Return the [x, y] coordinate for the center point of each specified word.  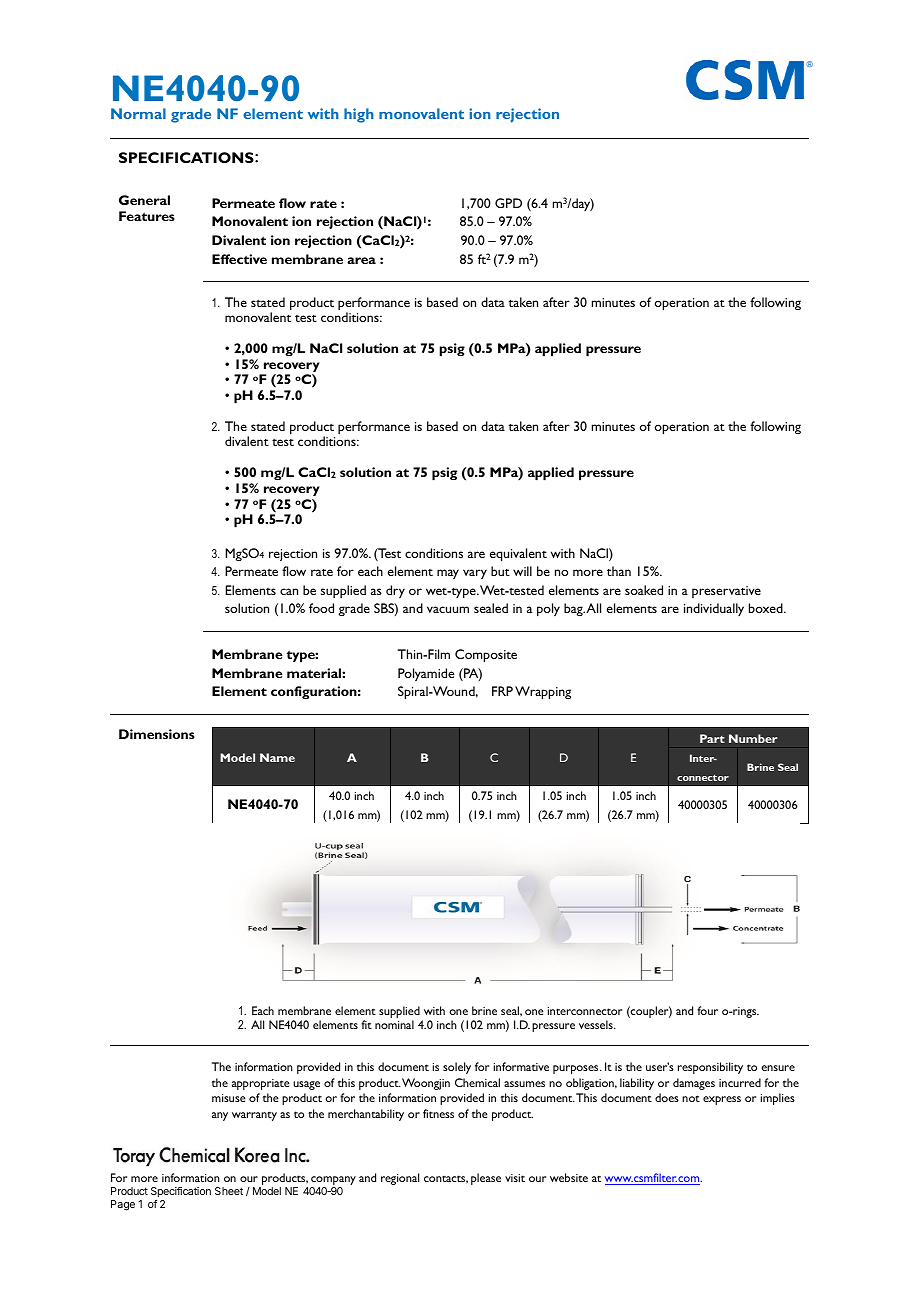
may [448, 574]
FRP [502, 691]
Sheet [229, 1191]
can [289, 591]
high [359, 115]
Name [277, 757]
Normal [138, 113]
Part [712, 738]
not [691, 1098]
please [486, 1179]
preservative [726, 592]
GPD [508, 203]
